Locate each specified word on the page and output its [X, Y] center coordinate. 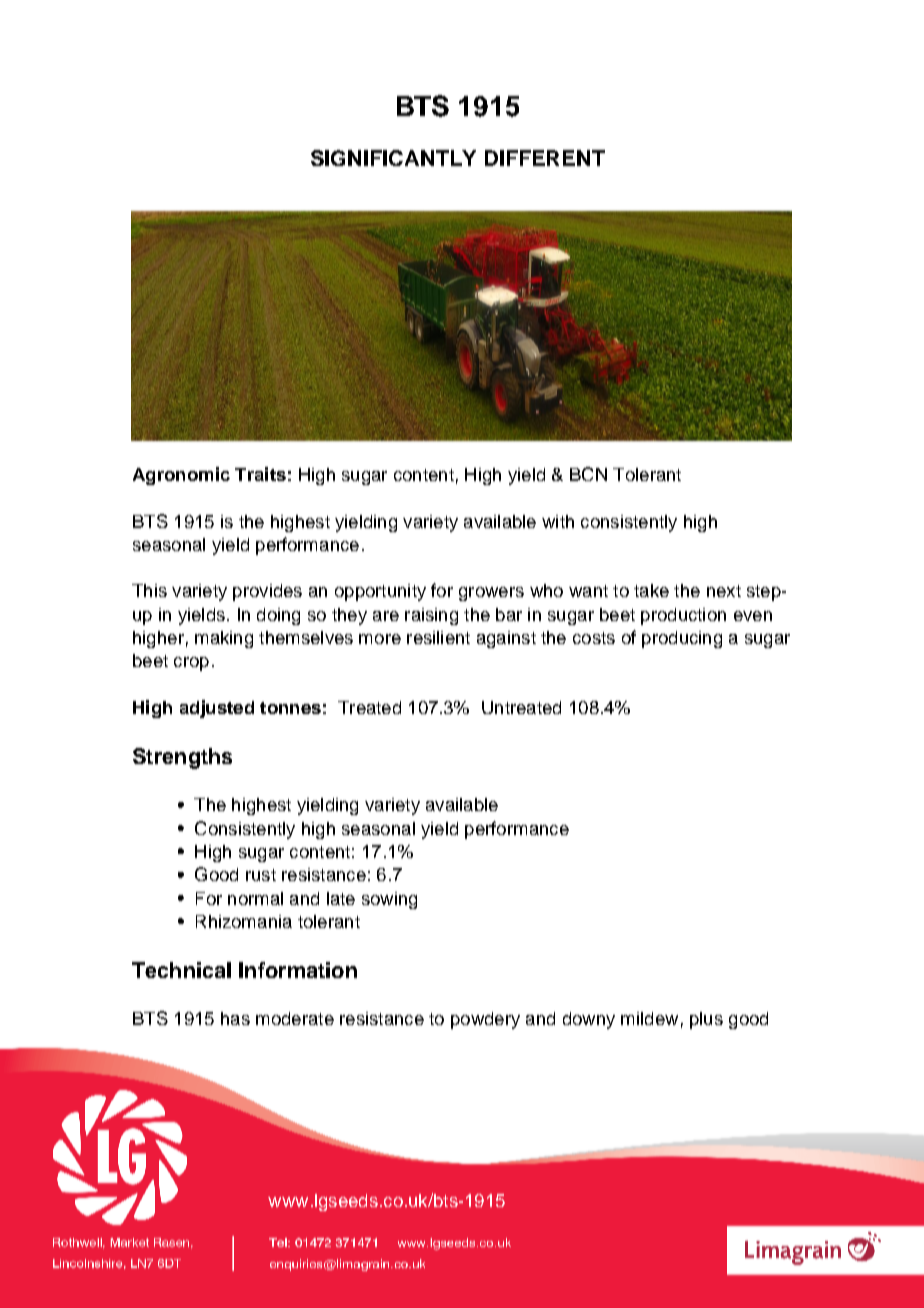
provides [267, 592]
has [235, 1018]
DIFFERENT [545, 158]
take [651, 590]
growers [491, 594]
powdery [485, 1020]
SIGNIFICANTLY [393, 158]
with [558, 521]
